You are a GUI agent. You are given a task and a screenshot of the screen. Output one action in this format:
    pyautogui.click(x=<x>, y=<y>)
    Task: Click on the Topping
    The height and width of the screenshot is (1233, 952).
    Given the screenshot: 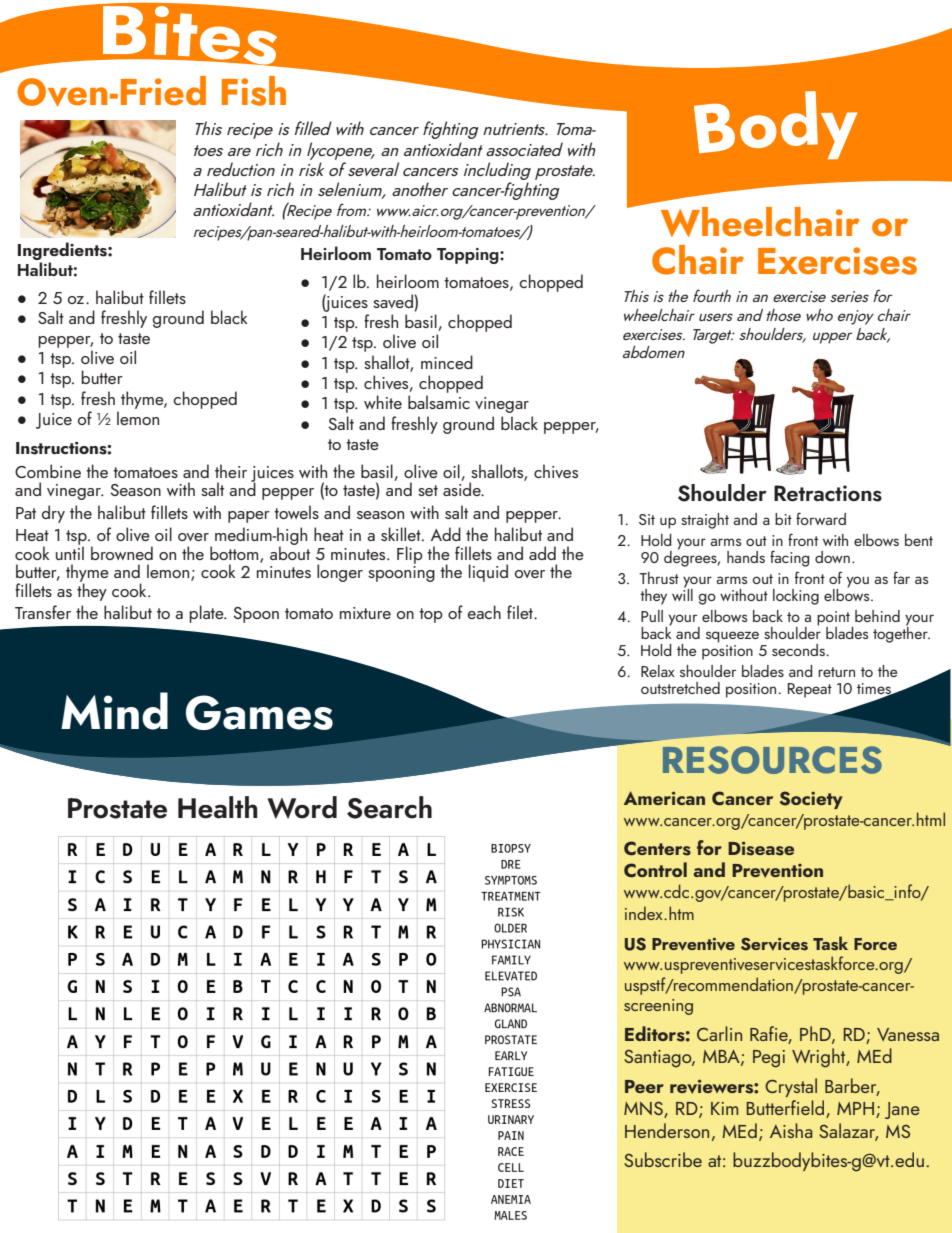 What is the action you would take?
    pyautogui.click(x=469, y=256)
